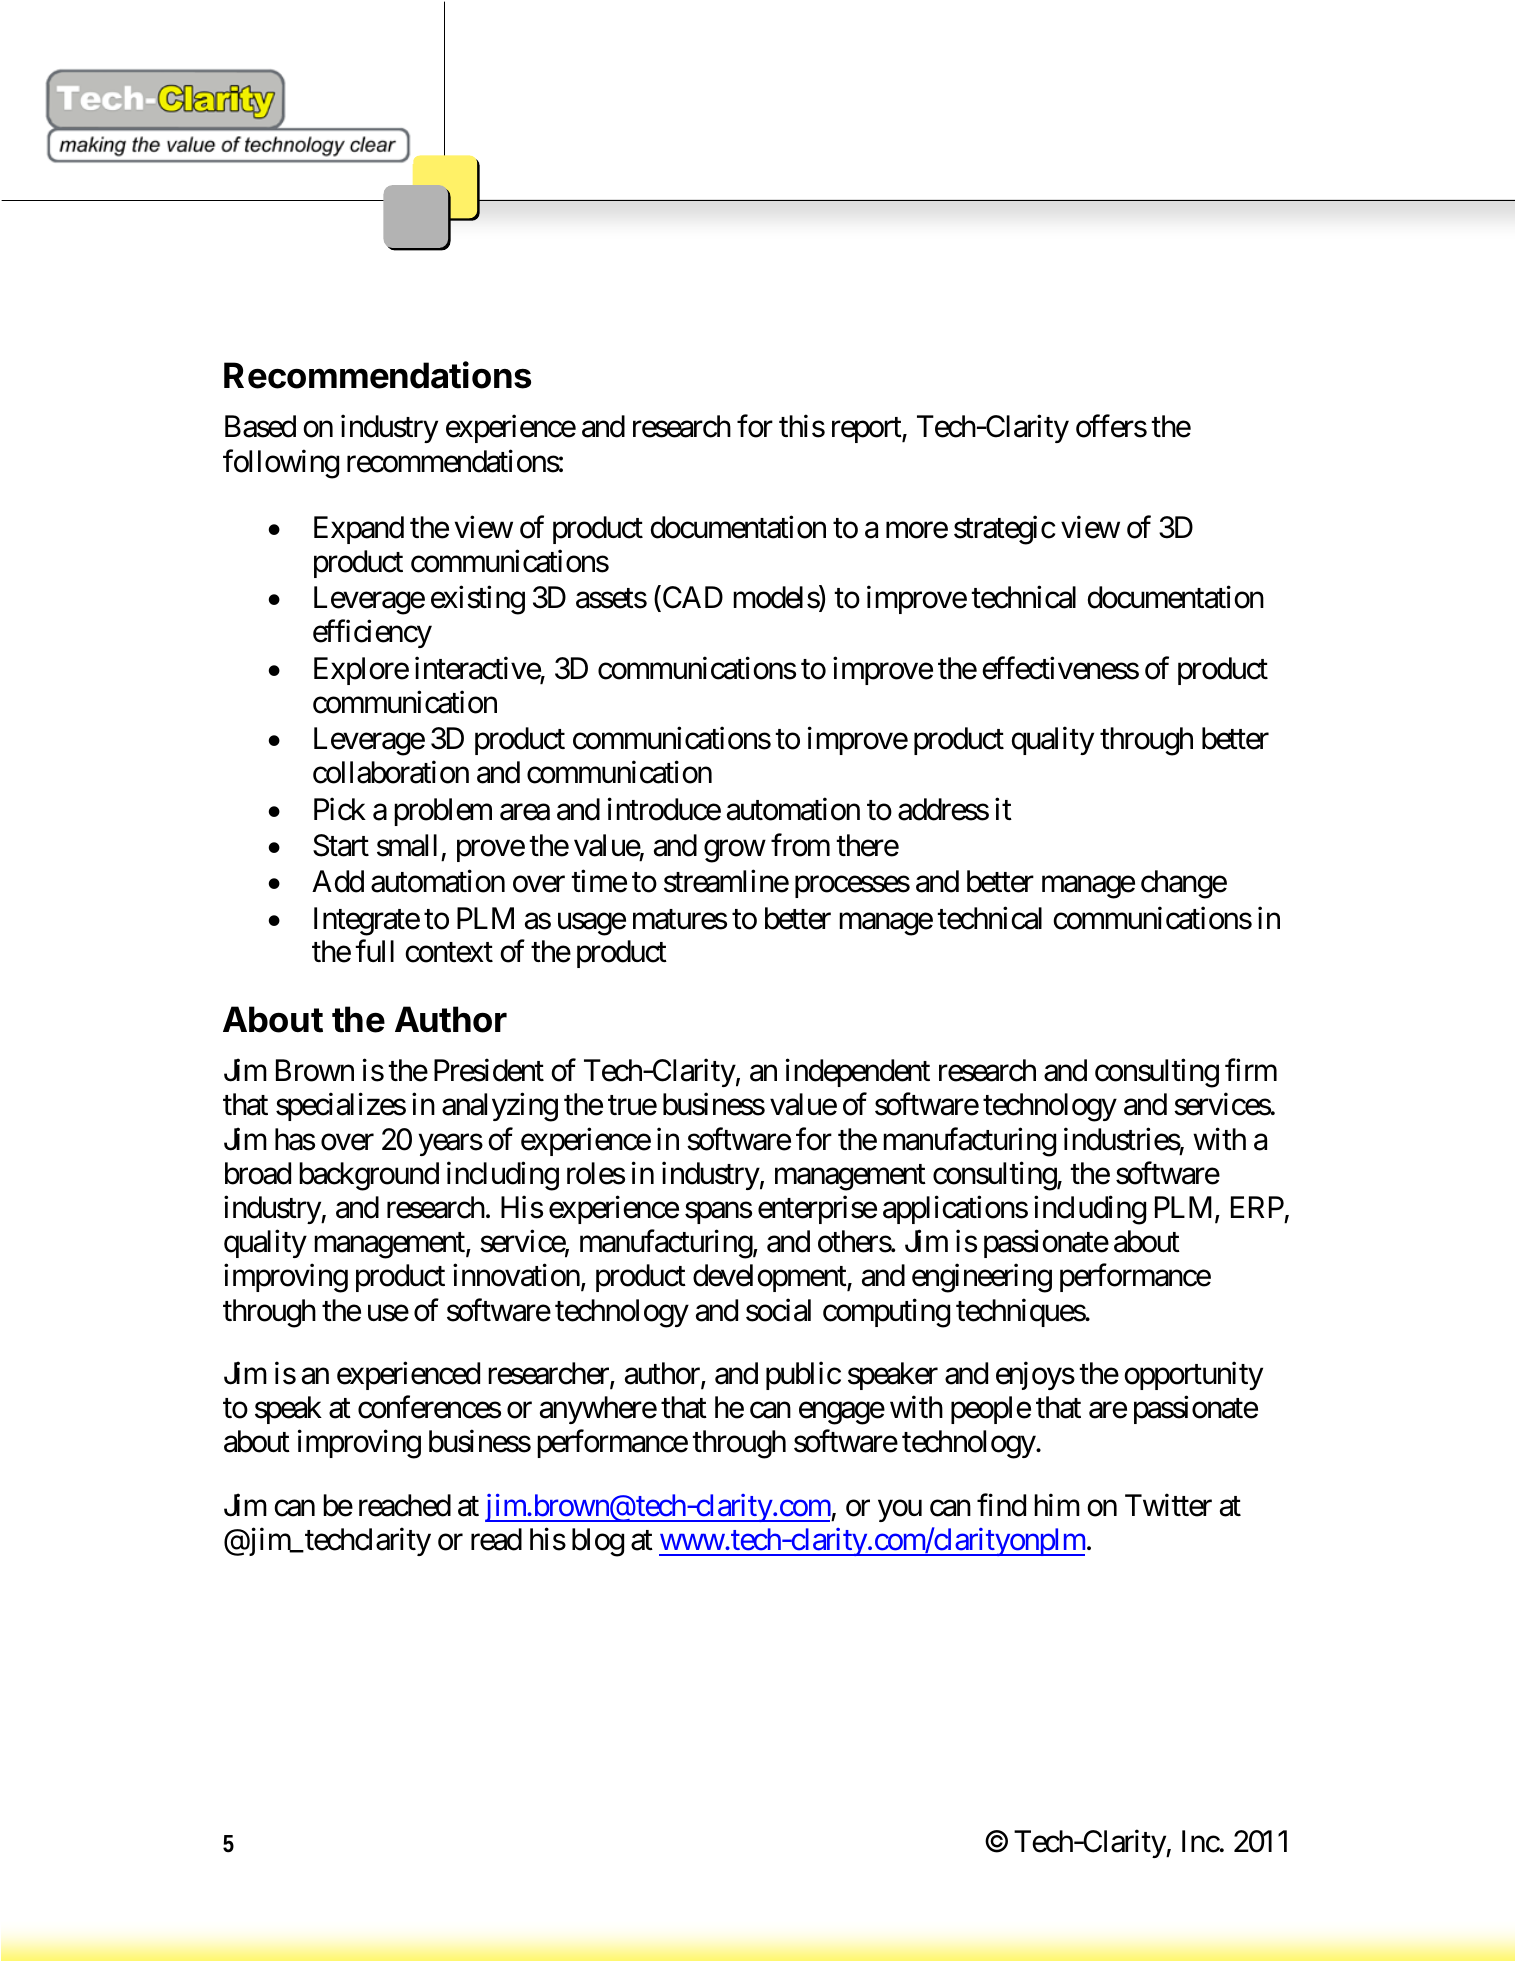  Describe the element at coordinates (369, 1176) in the page. I see `background` at that location.
